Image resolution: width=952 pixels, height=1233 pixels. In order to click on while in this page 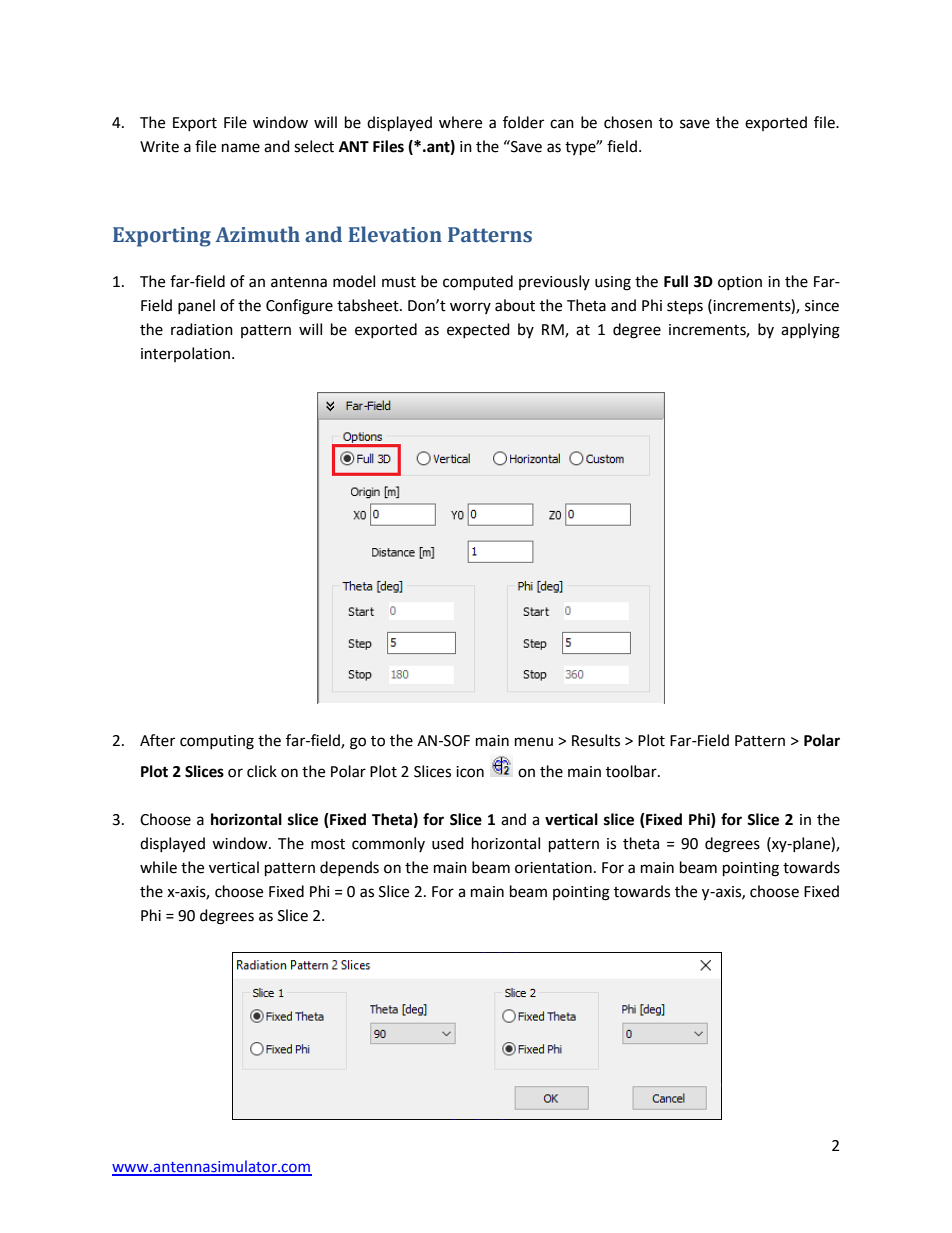, I will do `click(158, 867)`.
